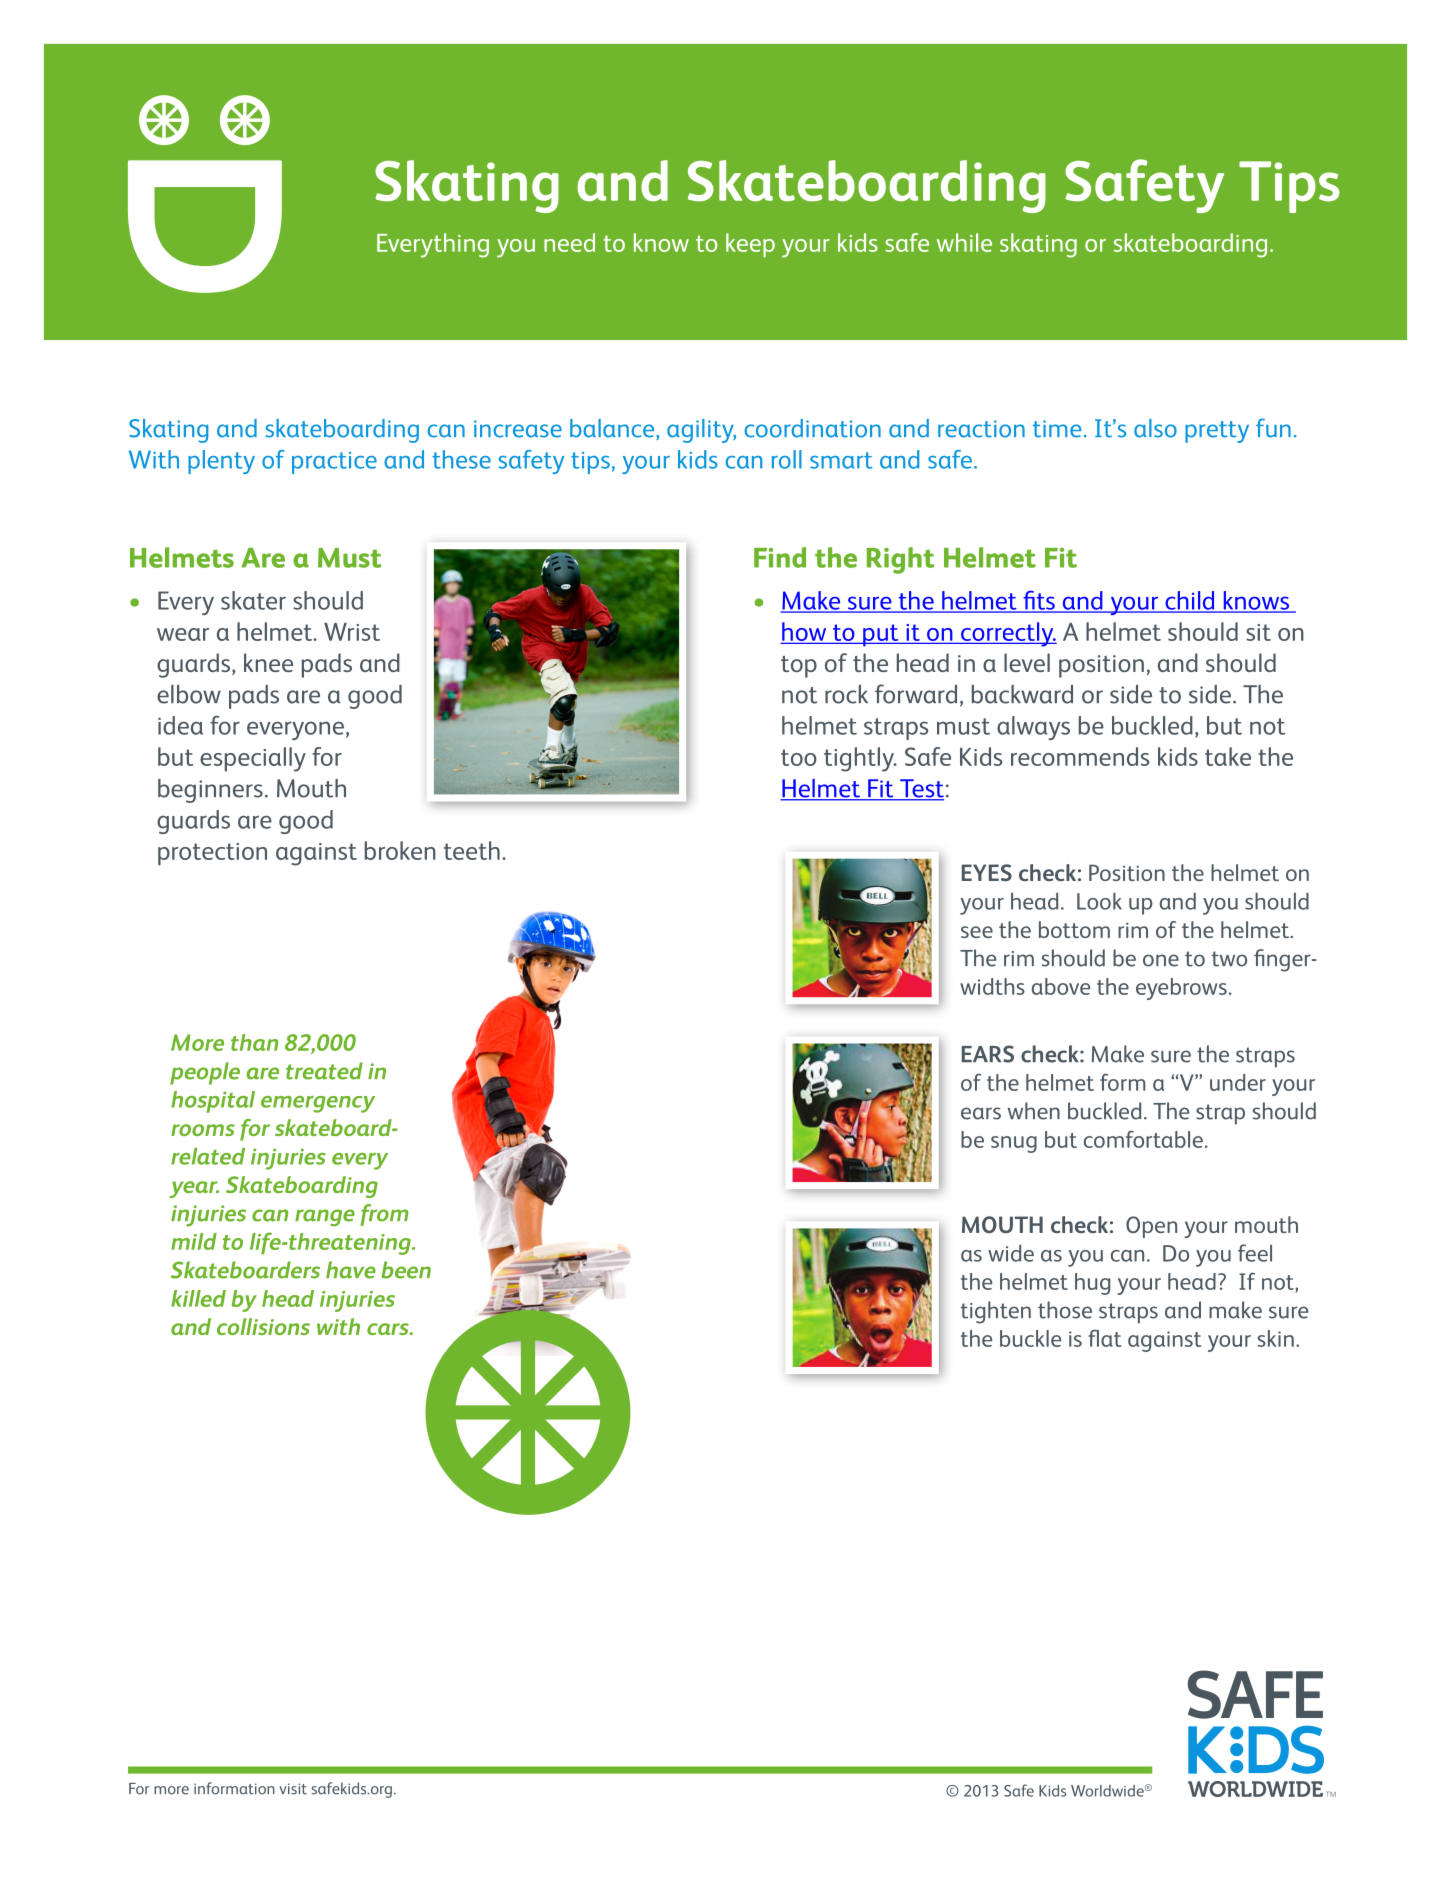 This page has height=1877, width=1451. Describe the element at coordinates (254, 1042) in the page. I see `than` at that location.
